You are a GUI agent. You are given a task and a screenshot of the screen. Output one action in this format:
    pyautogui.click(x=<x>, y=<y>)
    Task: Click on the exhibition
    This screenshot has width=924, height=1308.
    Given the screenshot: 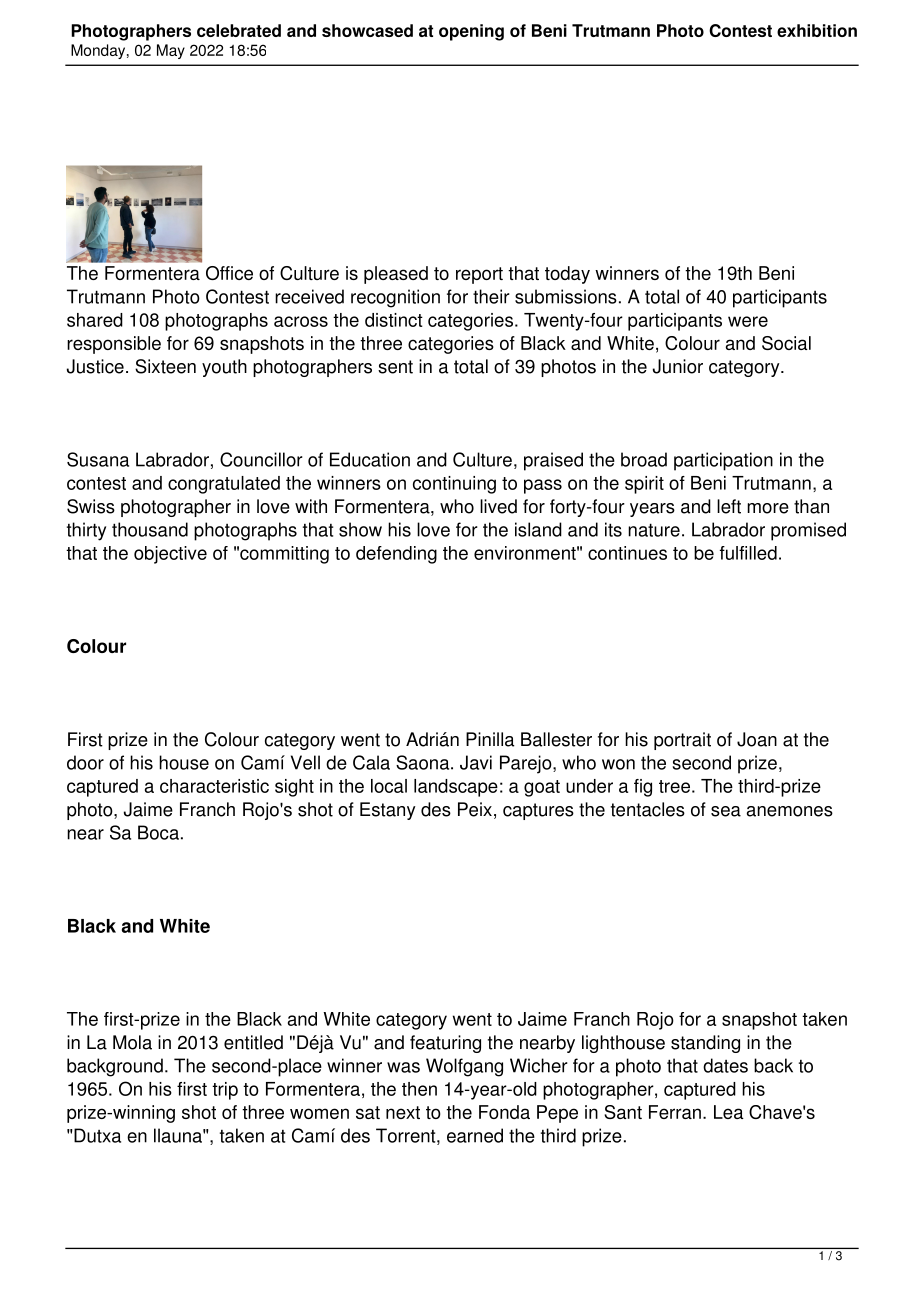 What is the action you would take?
    pyautogui.click(x=817, y=30)
